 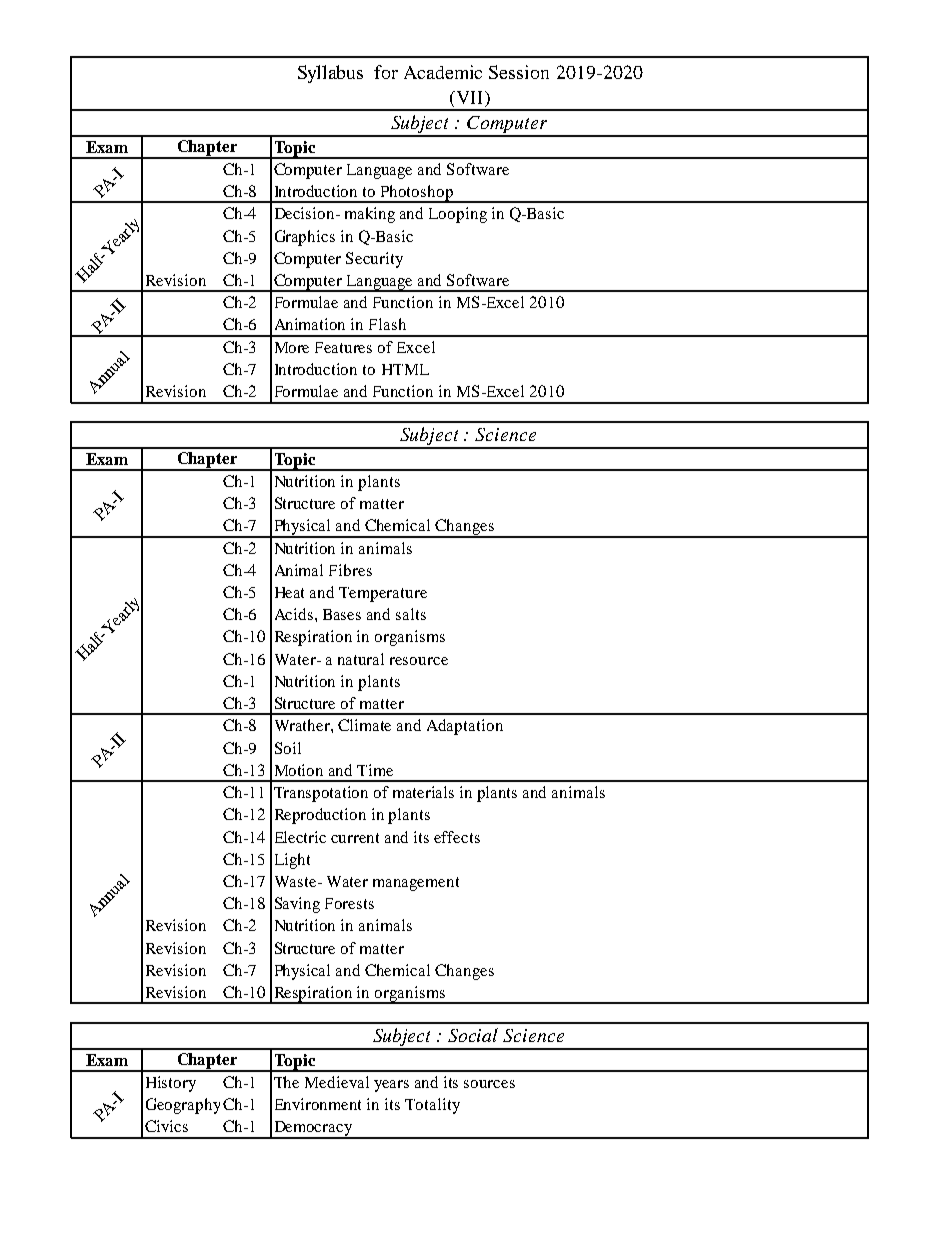 I want to click on VII, so click(x=470, y=99).
